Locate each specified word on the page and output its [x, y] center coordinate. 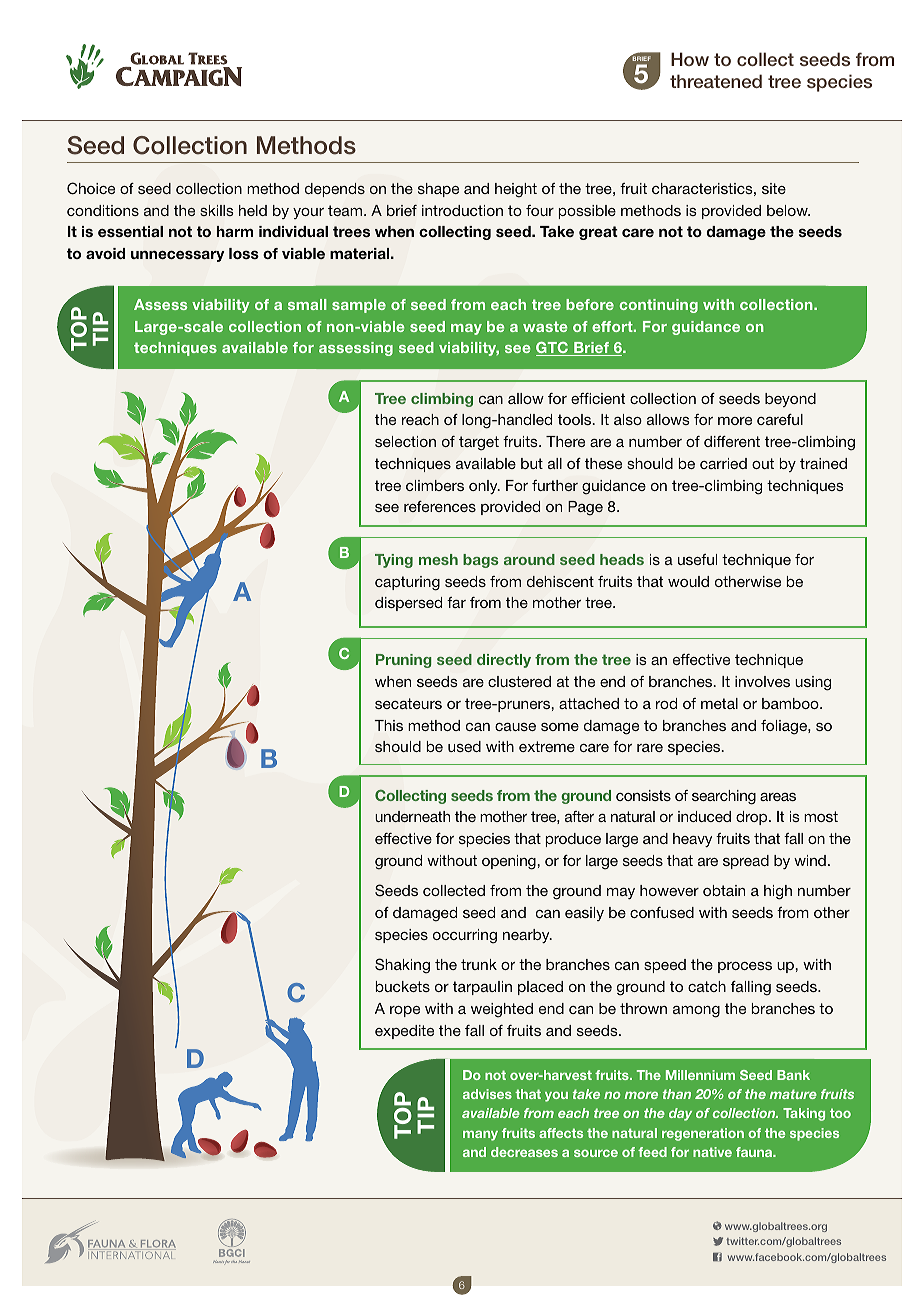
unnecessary [177, 256]
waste [545, 326]
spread [746, 862]
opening [510, 862]
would [688, 581]
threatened [716, 81]
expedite [404, 1032]
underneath [412, 816]
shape [438, 190]
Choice [91, 188]
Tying [394, 561]
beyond [790, 400]
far [456, 602]
